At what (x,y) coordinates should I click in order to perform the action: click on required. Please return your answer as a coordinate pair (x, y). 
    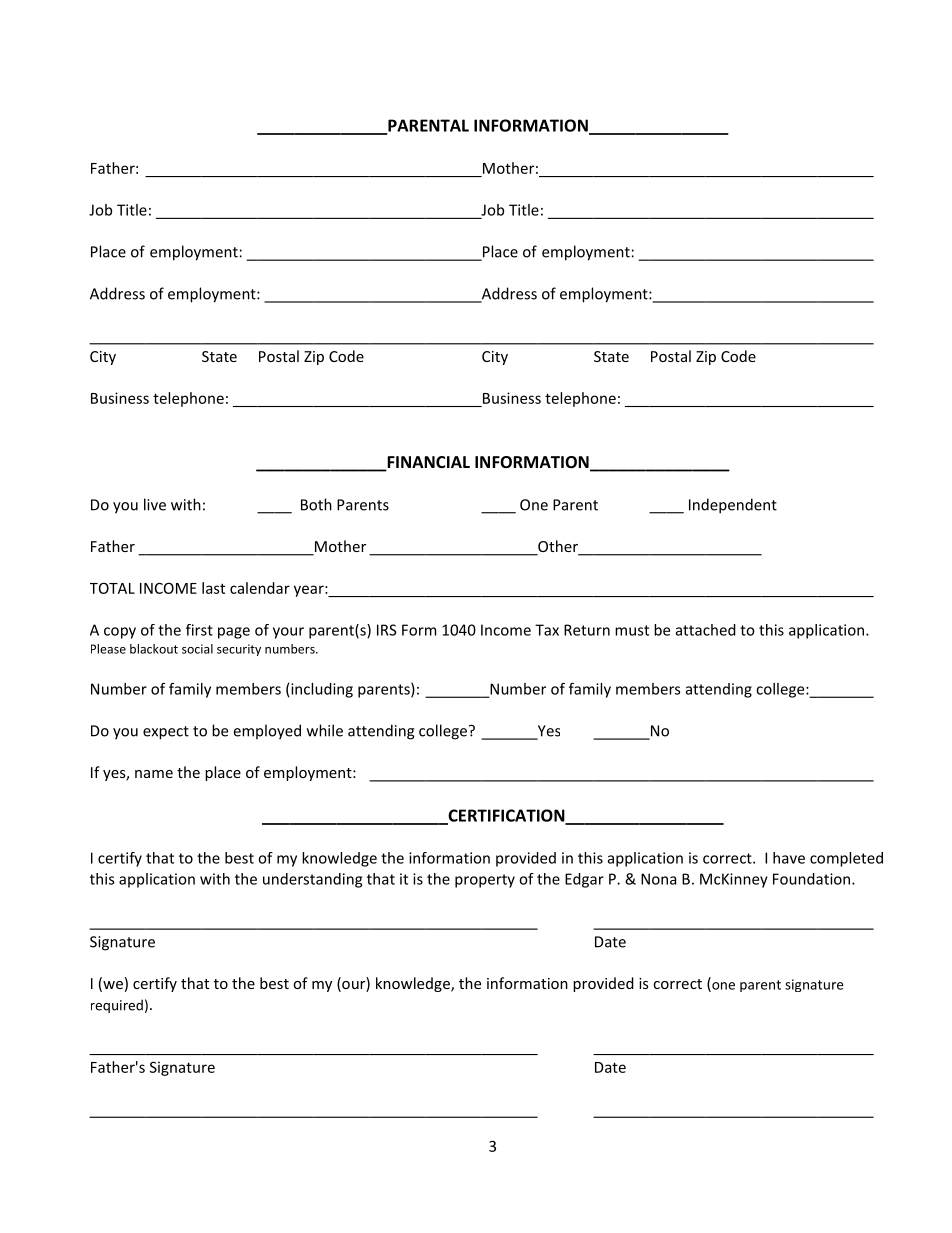
    Looking at the image, I should click on (117, 1006).
